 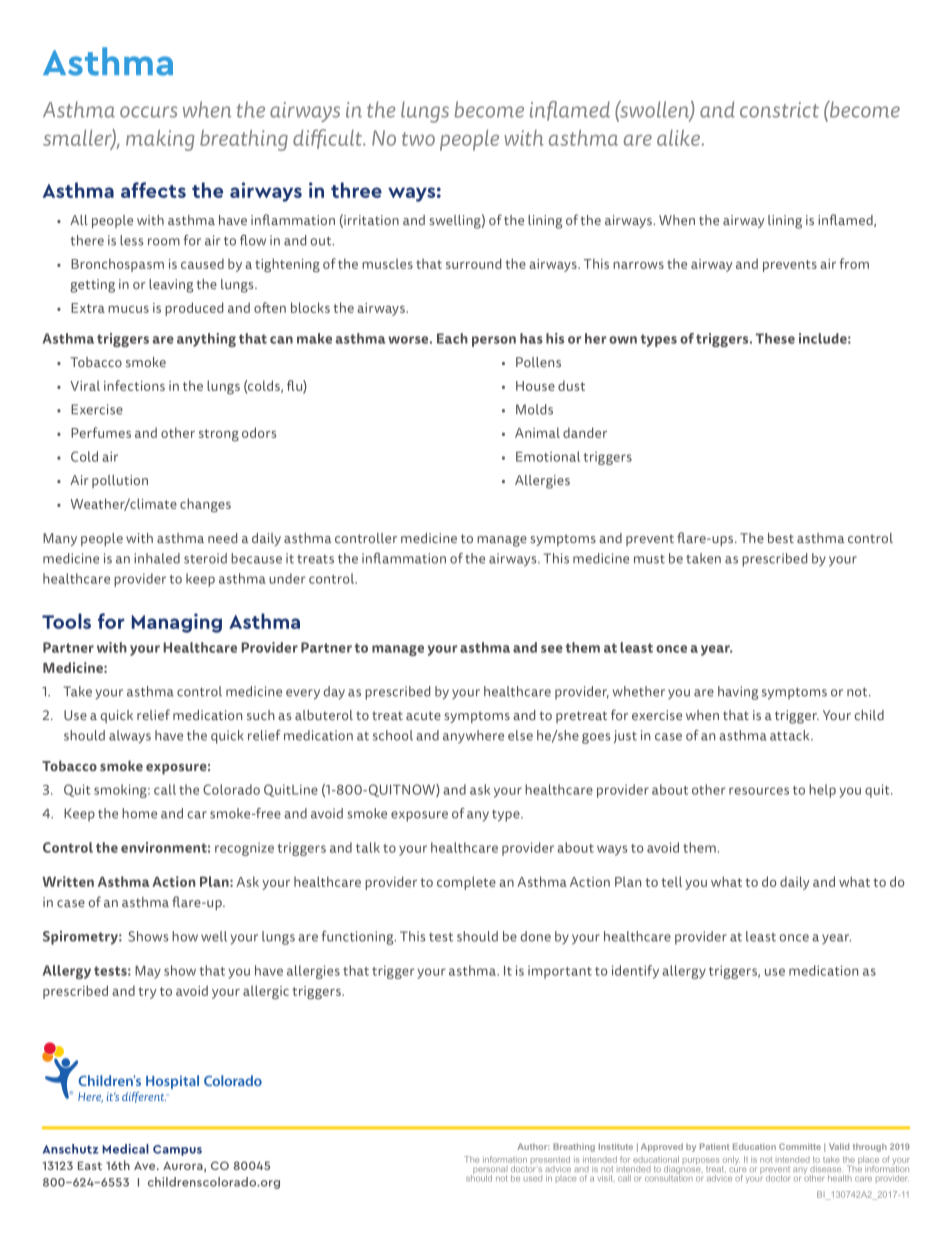 I want to click on see, so click(x=552, y=649).
